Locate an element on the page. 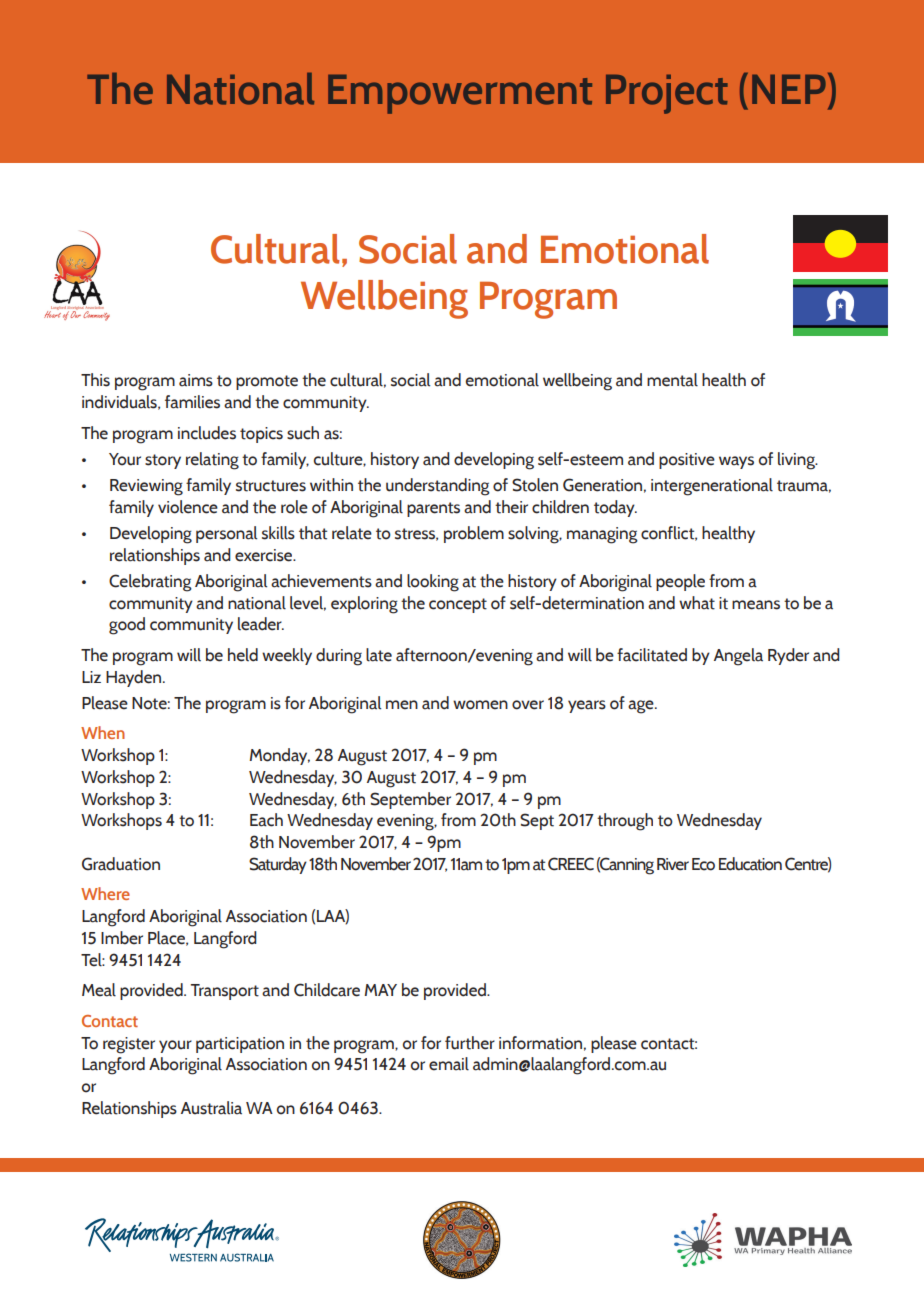 This document has width=924, height=1308. women is located at coordinates (480, 705).
